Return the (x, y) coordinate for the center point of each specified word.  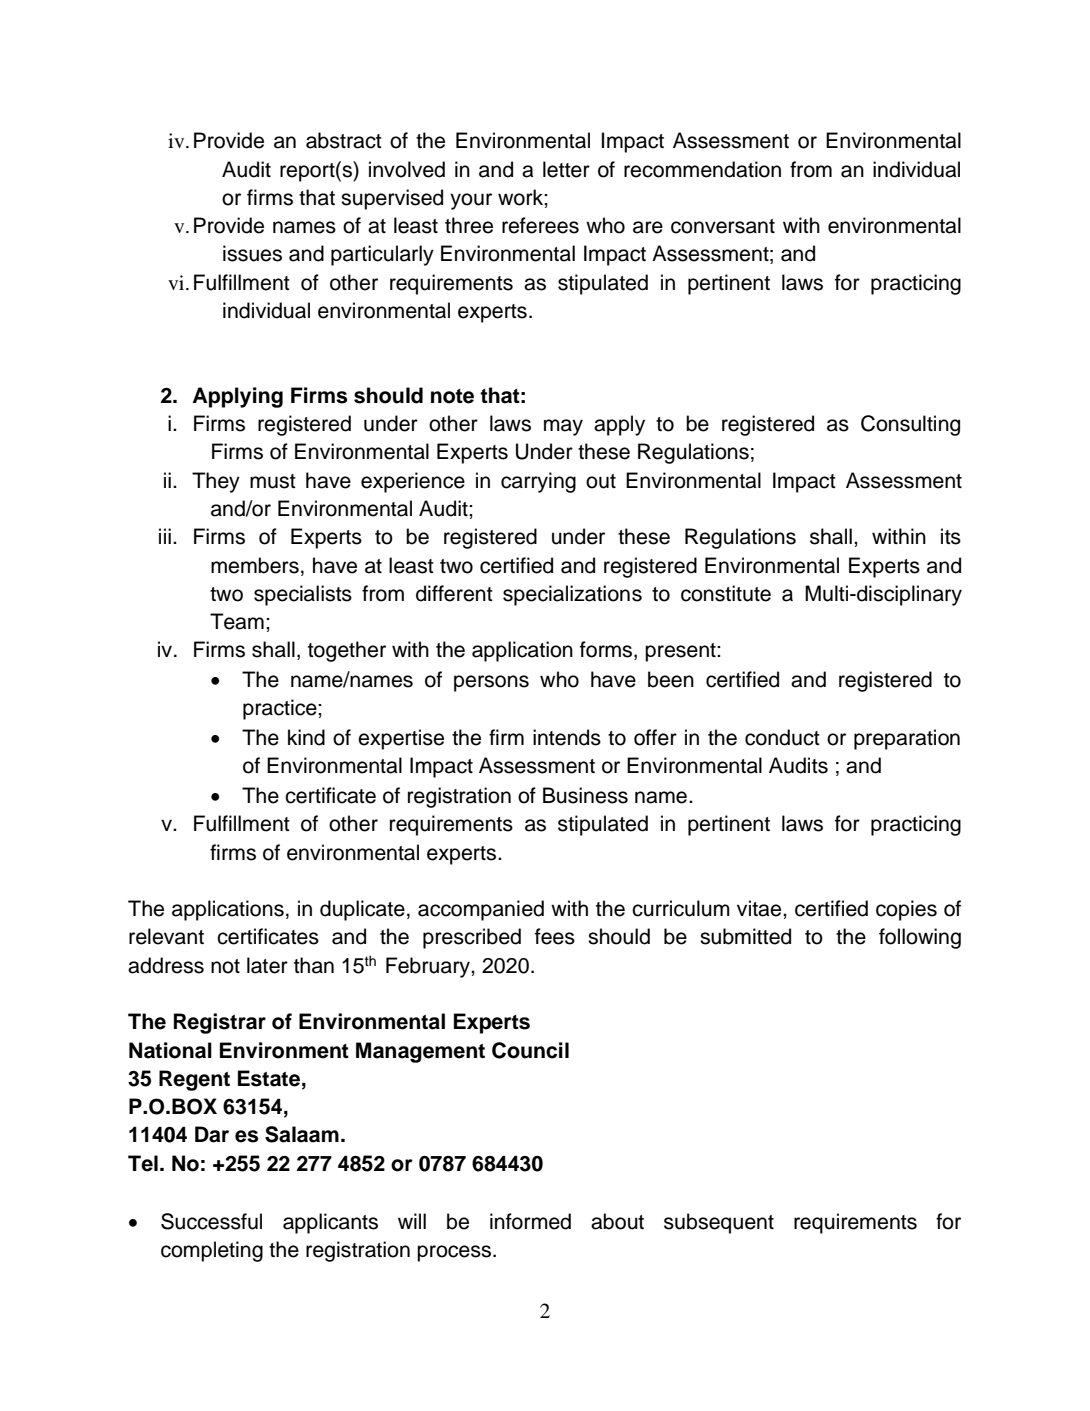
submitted (745, 936)
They (216, 482)
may (563, 427)
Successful (211, 1221)
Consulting (910, 425)
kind (306, 737)
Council (530, 1050)
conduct (782, 737)
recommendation (702, 169)
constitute (726, 593)
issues (252, 253)
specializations (572, 595)
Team (237, 621)
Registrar (220, 1023)
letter (566, 169)
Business (585, 795)
